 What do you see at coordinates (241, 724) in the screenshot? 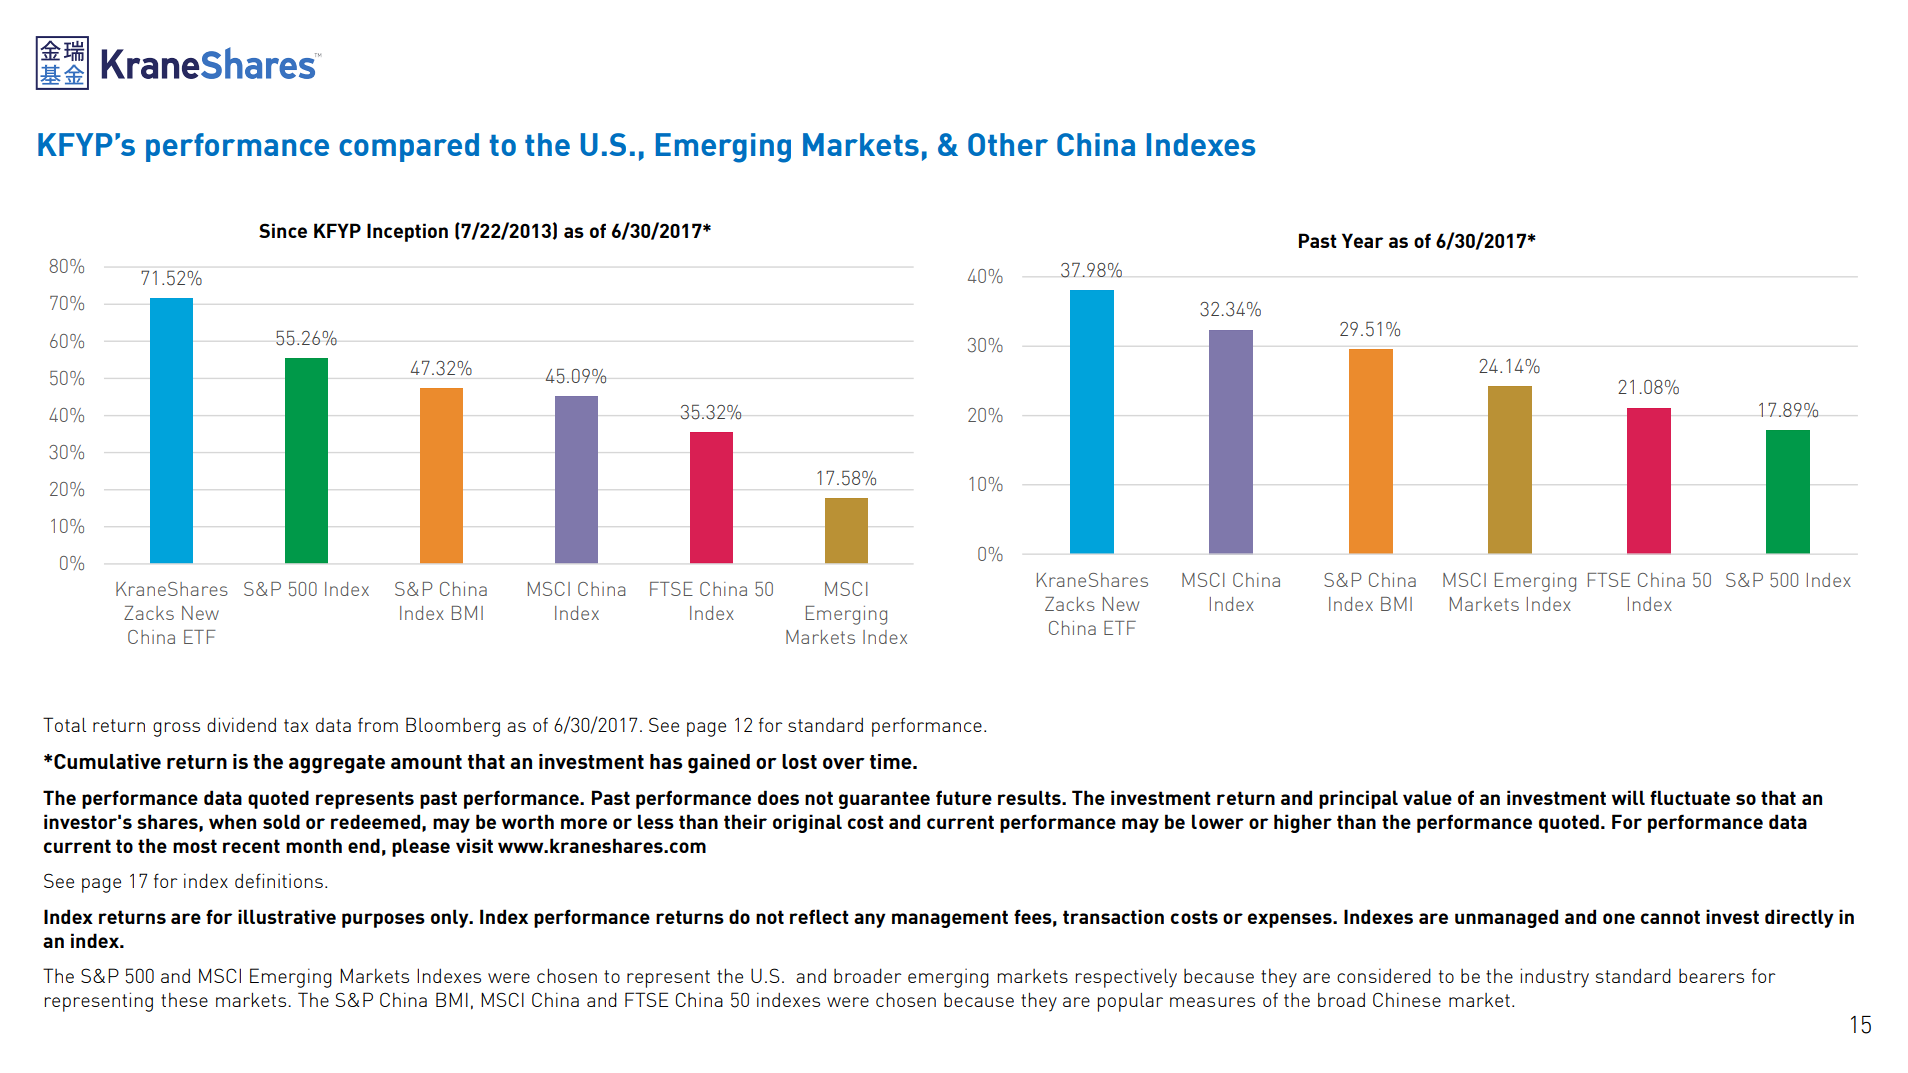
I see `dividend` at bounding box center [241, 724].
